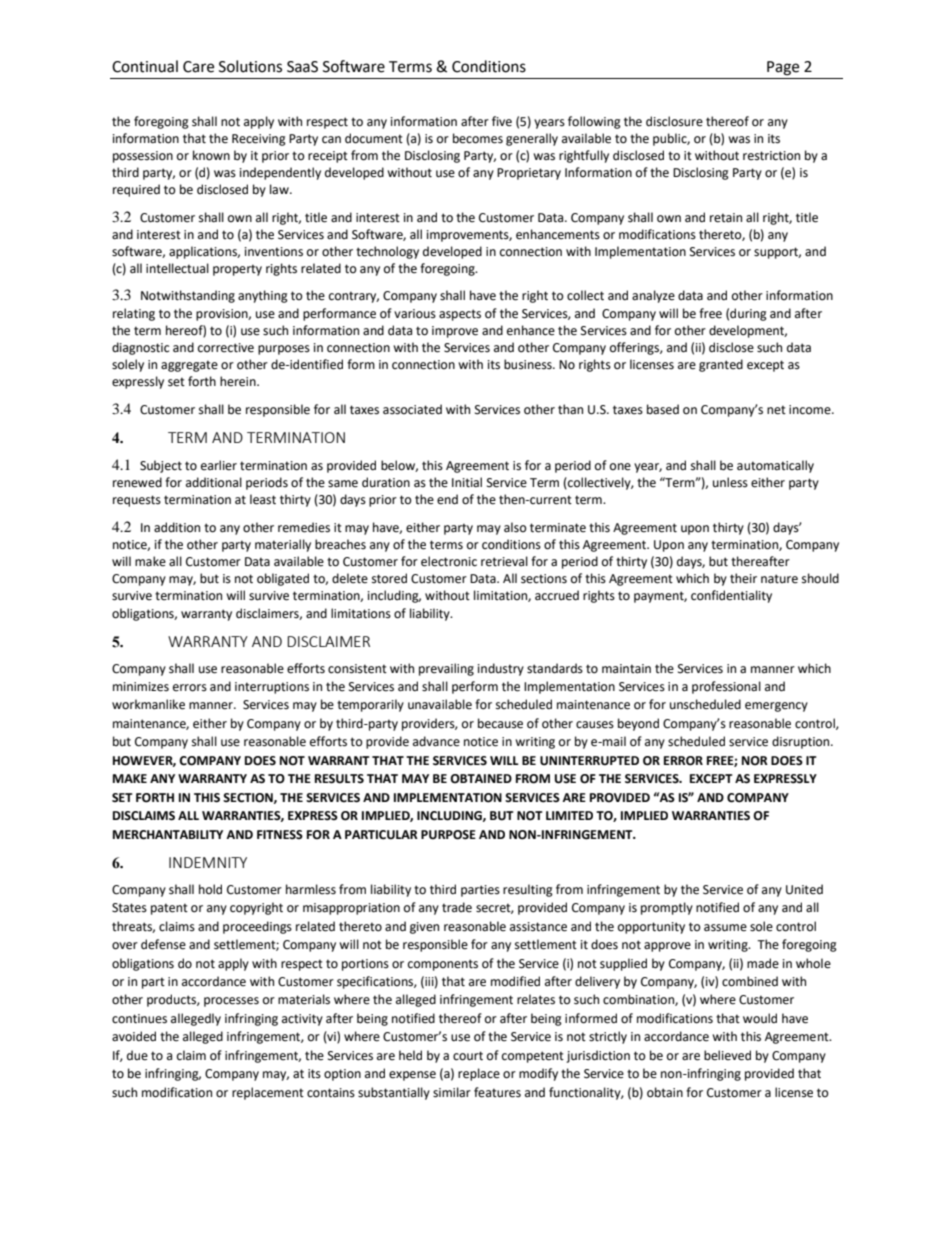 Image resolution: width=952 pixels, height=1233 pixels. I want to click on their, so click(743, 578).
